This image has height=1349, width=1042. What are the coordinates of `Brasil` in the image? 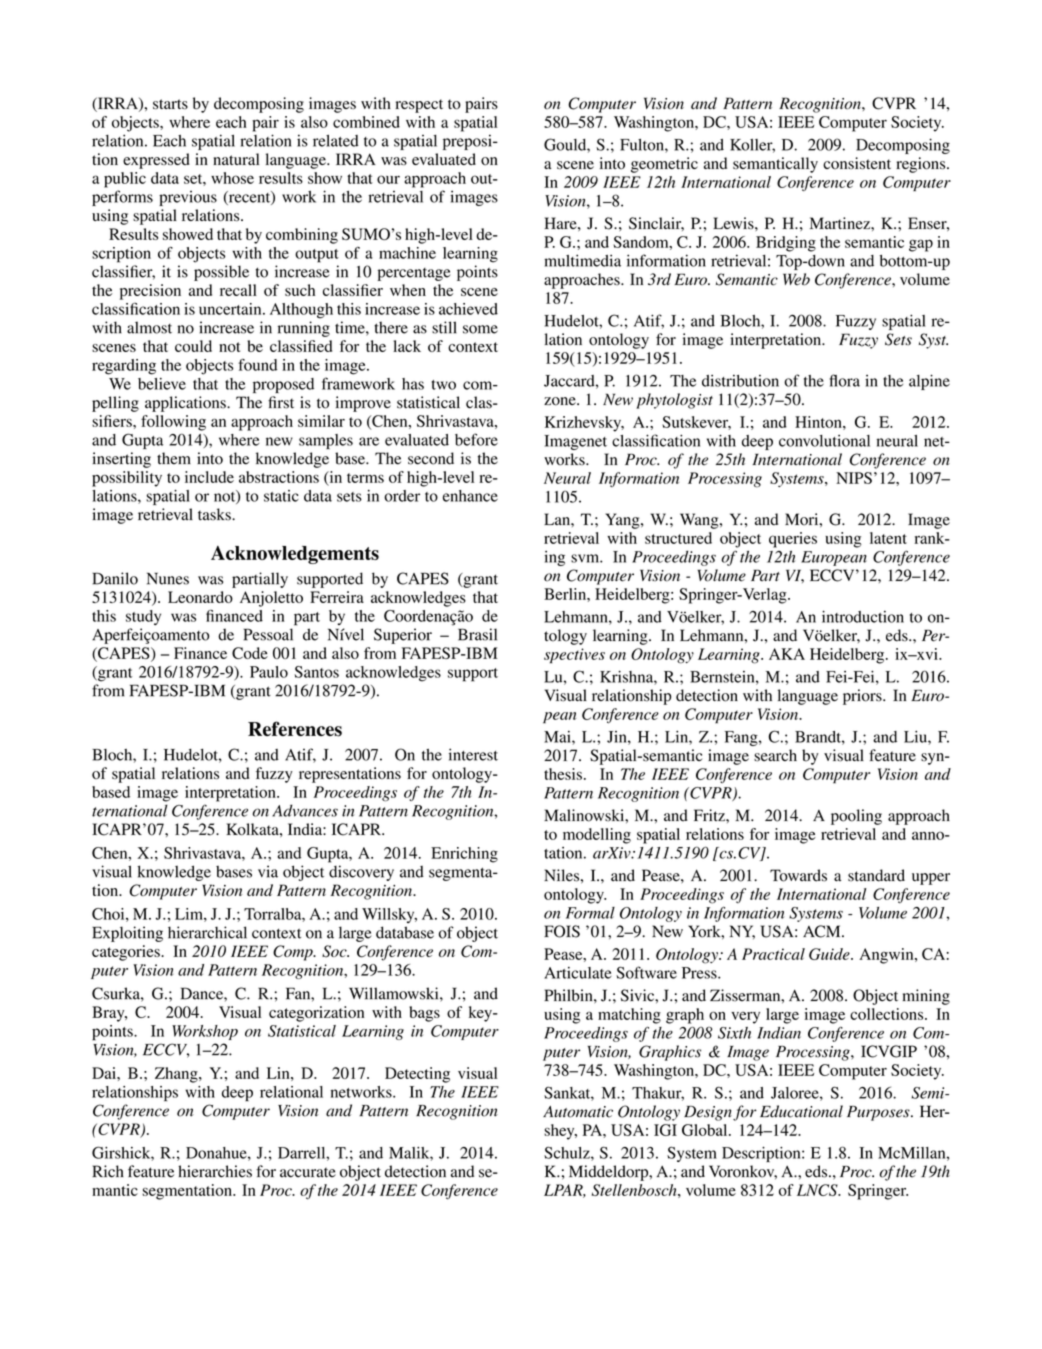 It's located at (477, 634).
